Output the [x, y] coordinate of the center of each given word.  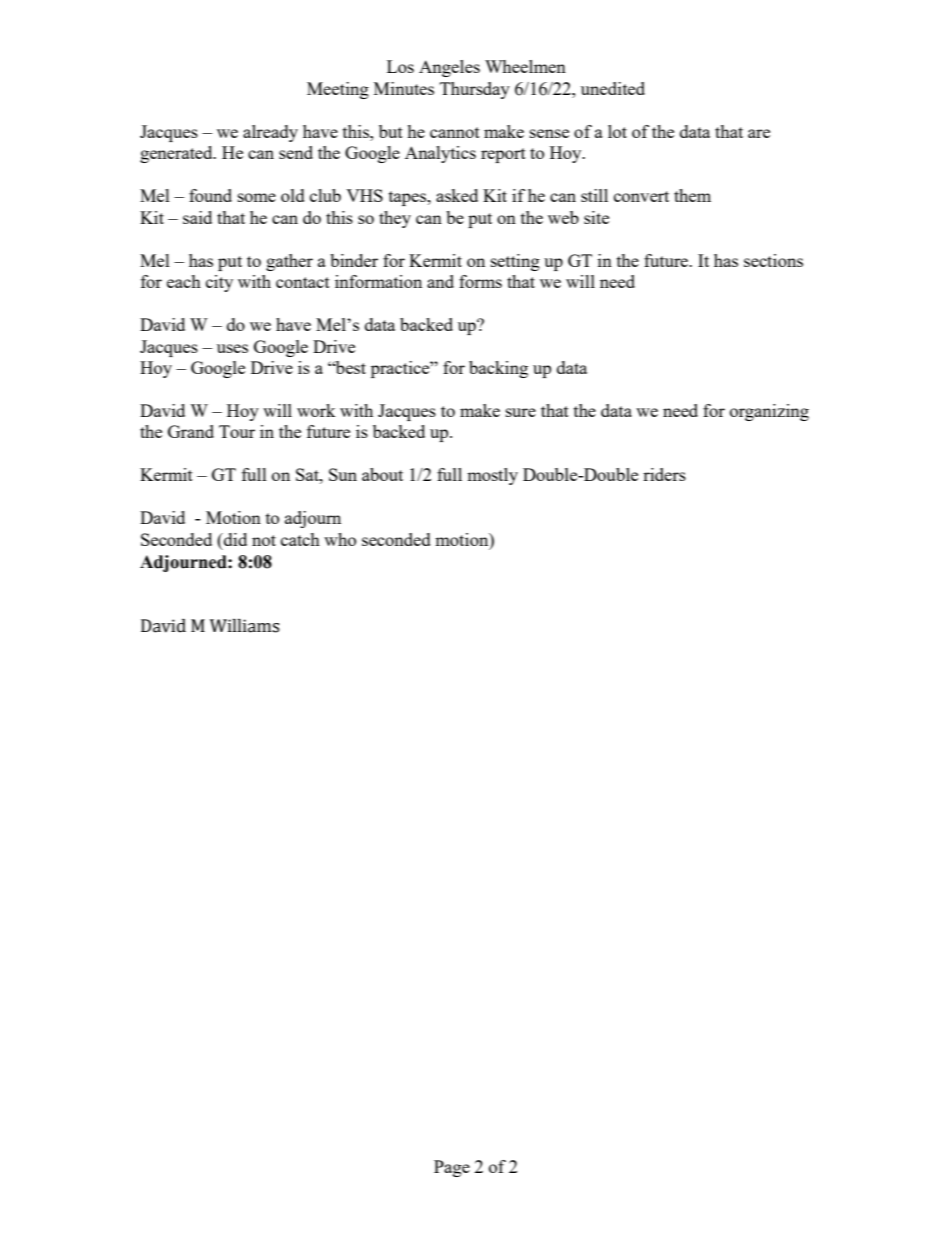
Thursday [475, 90]
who [340, 539]
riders [664, 474]
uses [232, 348]
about [382, 474]
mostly [492, 476]
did [234, 539]
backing [498, 369]
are [759, 133]
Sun [343, 474]
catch [300, 539]
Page [452, 1168]
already [270, 133]
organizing [769, 412]
